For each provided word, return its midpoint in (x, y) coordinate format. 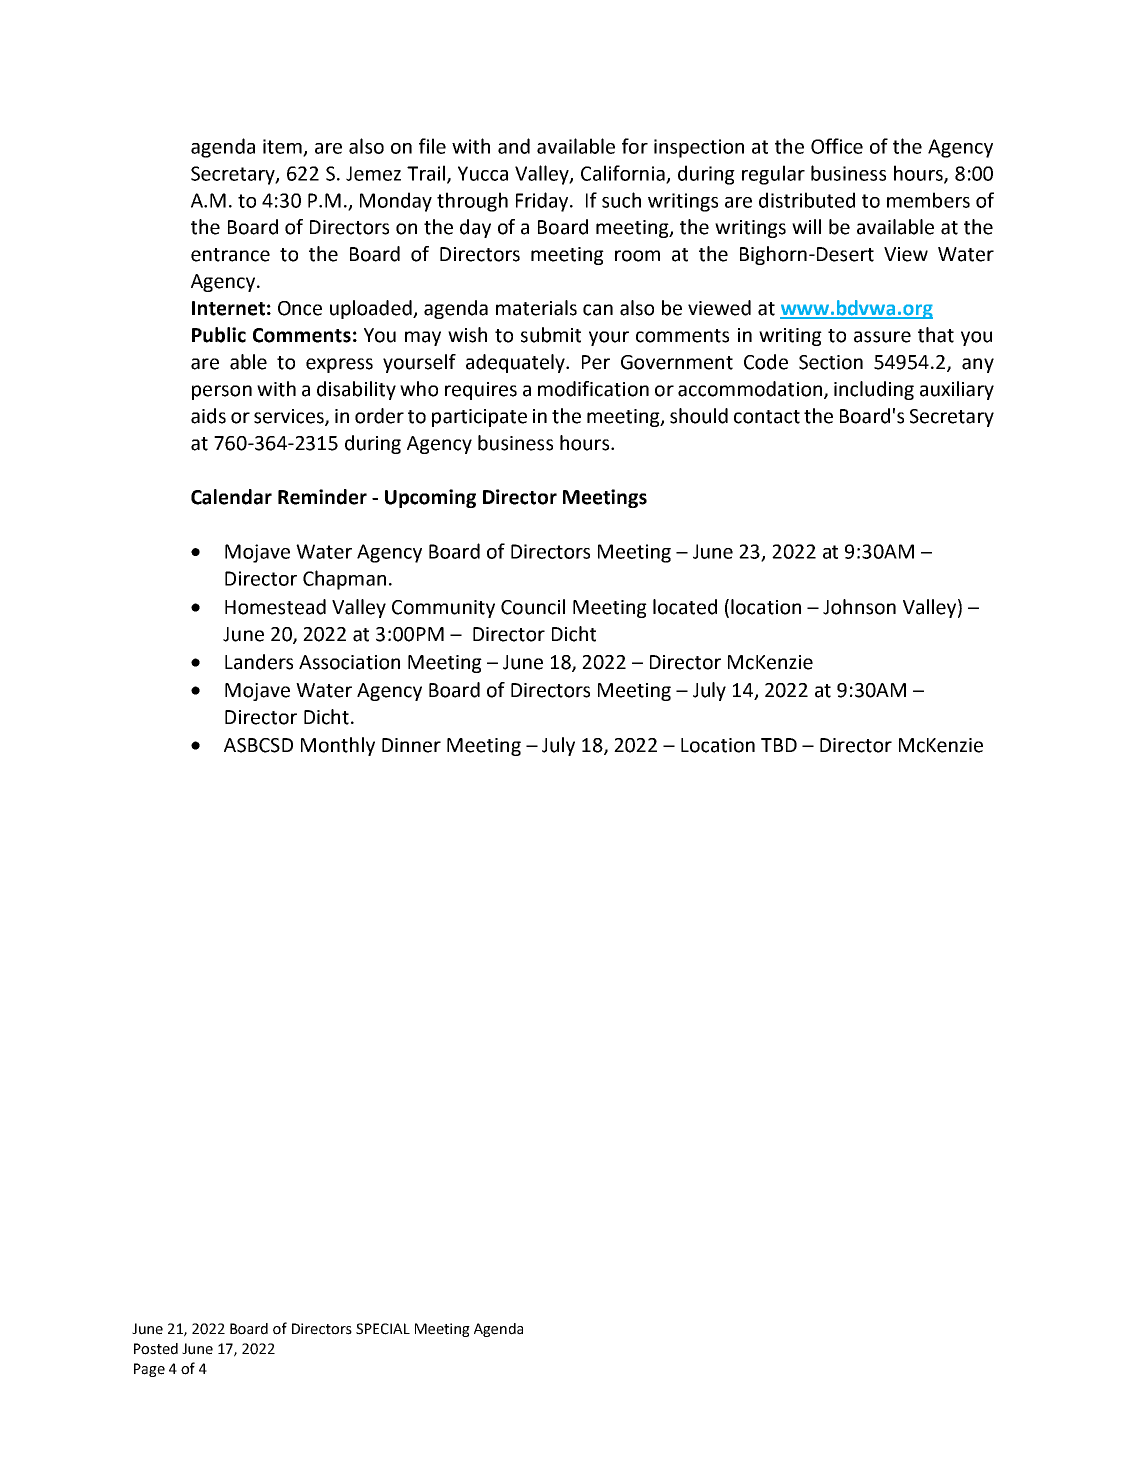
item (283, 147)
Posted (156, 1349)
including (874, 390)
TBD (779, 745)
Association (349, 662)
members (928, 200)
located (685, 607)
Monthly (338, 746)
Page (149, 1370)
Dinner (411, 745)
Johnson (859, 607)
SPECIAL (383, 1329)
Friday (543, 202)
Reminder (322, 497)
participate (479, 418)
